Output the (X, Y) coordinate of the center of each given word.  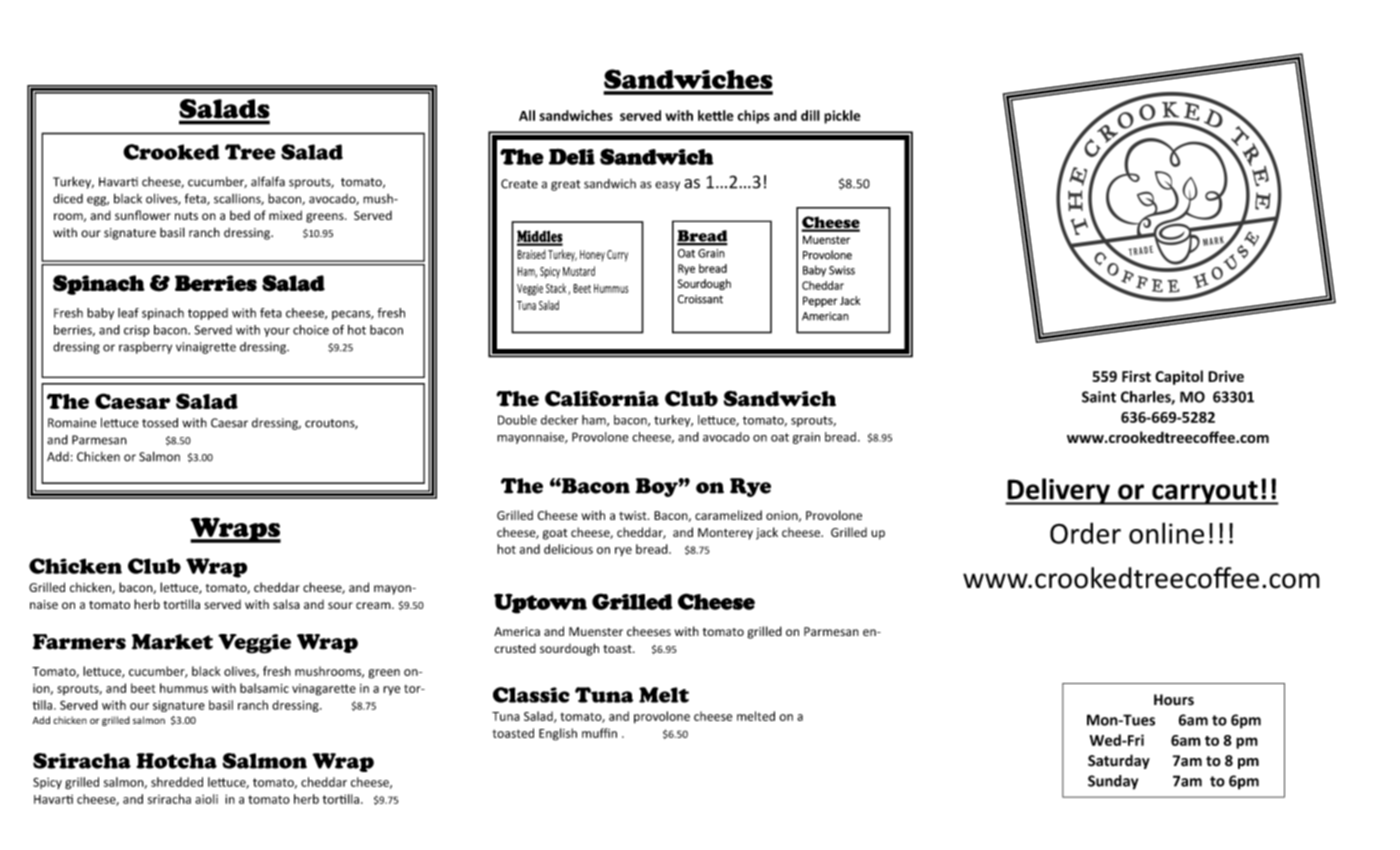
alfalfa (268, 181)
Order (1085, 533)
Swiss (842, 270)
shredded (177, 782)
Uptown (540, 603)
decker (559, 420)
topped (208, 314)
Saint (1099, 397)
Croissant (700, 299)
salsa (286, 604)
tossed (160, 423)
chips (753, 117)
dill (810, 115)
